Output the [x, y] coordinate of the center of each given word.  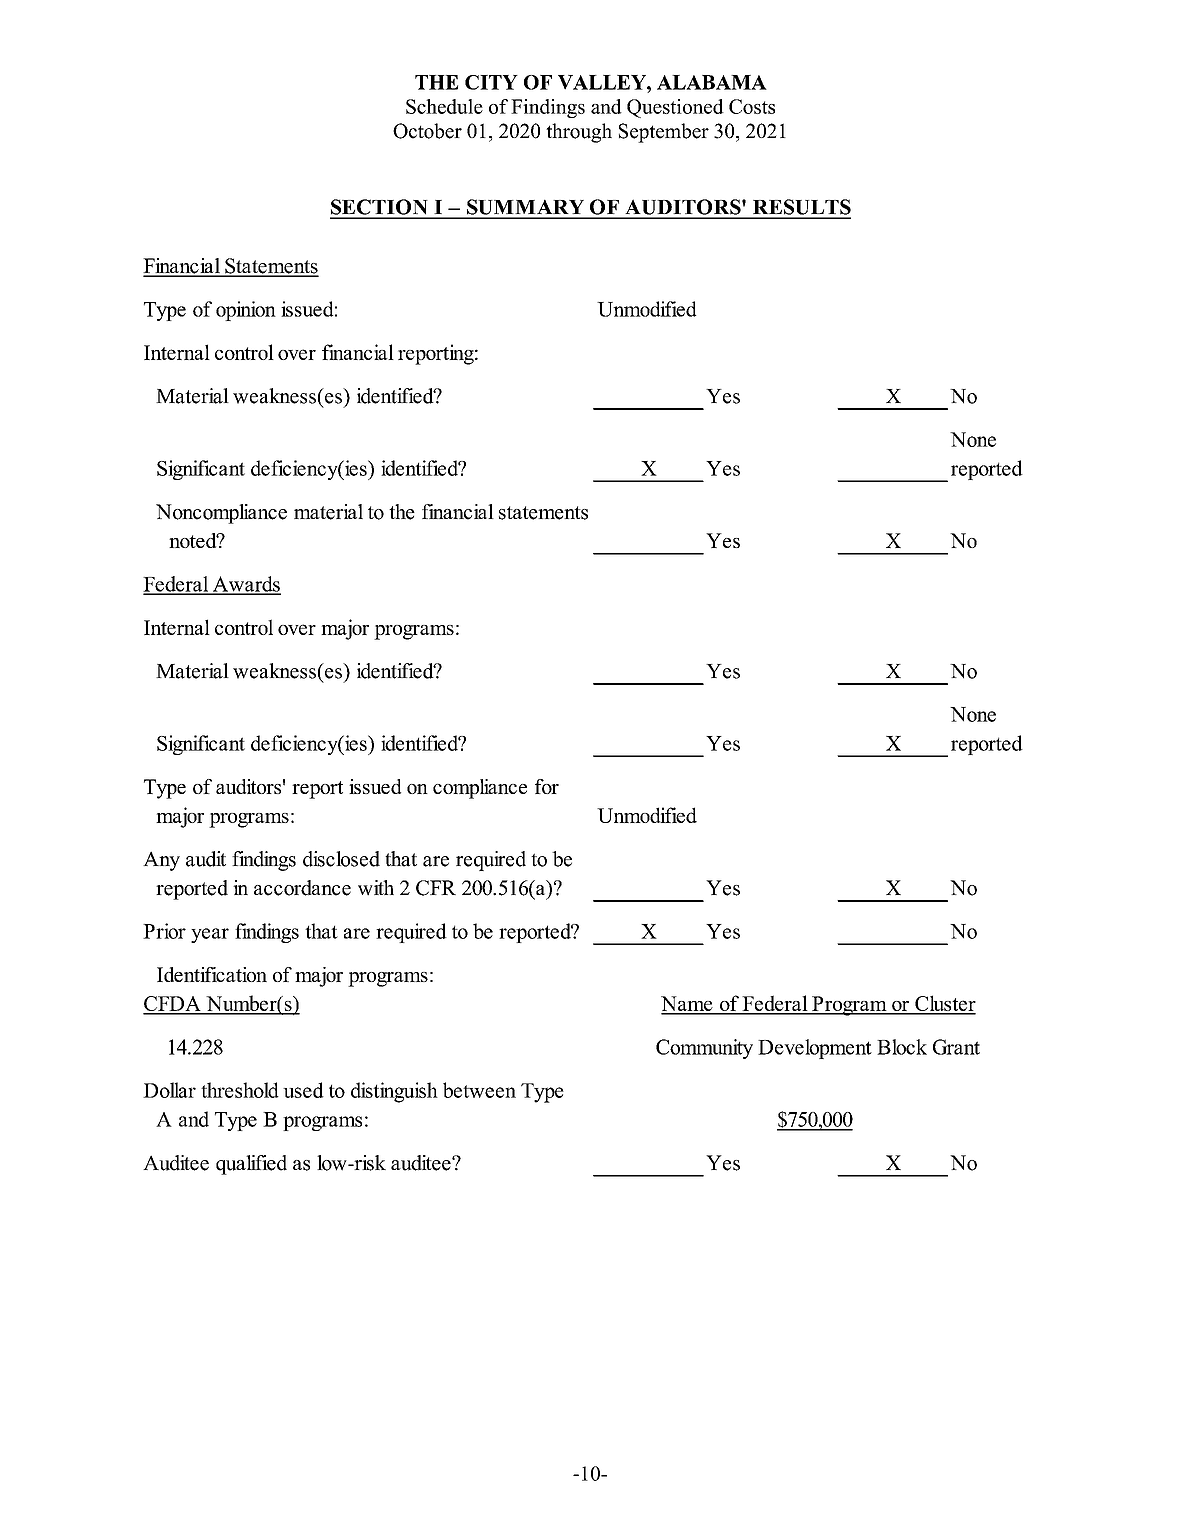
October [427, 131]
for [547, 786]
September [664, 133]
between [479, 1090]
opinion [246, 311]
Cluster [944, 1004]
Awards [245, 585]
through [579, 133]
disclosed [341, 859]
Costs [752, 106]
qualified [251, 1165]
